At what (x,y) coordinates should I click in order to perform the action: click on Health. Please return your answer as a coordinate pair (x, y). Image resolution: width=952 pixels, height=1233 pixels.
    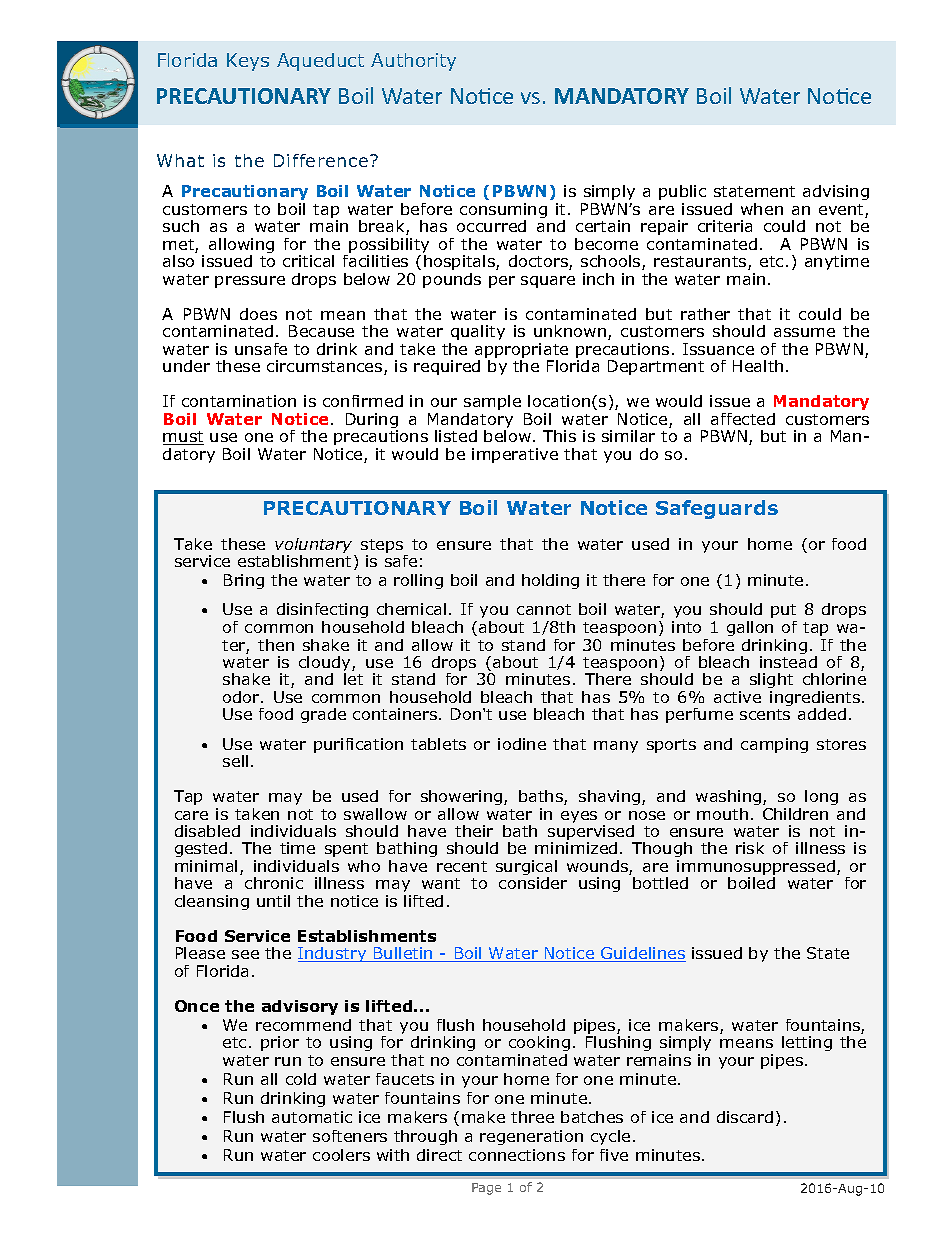
    Looking at the image, I should click on (758, 366).
